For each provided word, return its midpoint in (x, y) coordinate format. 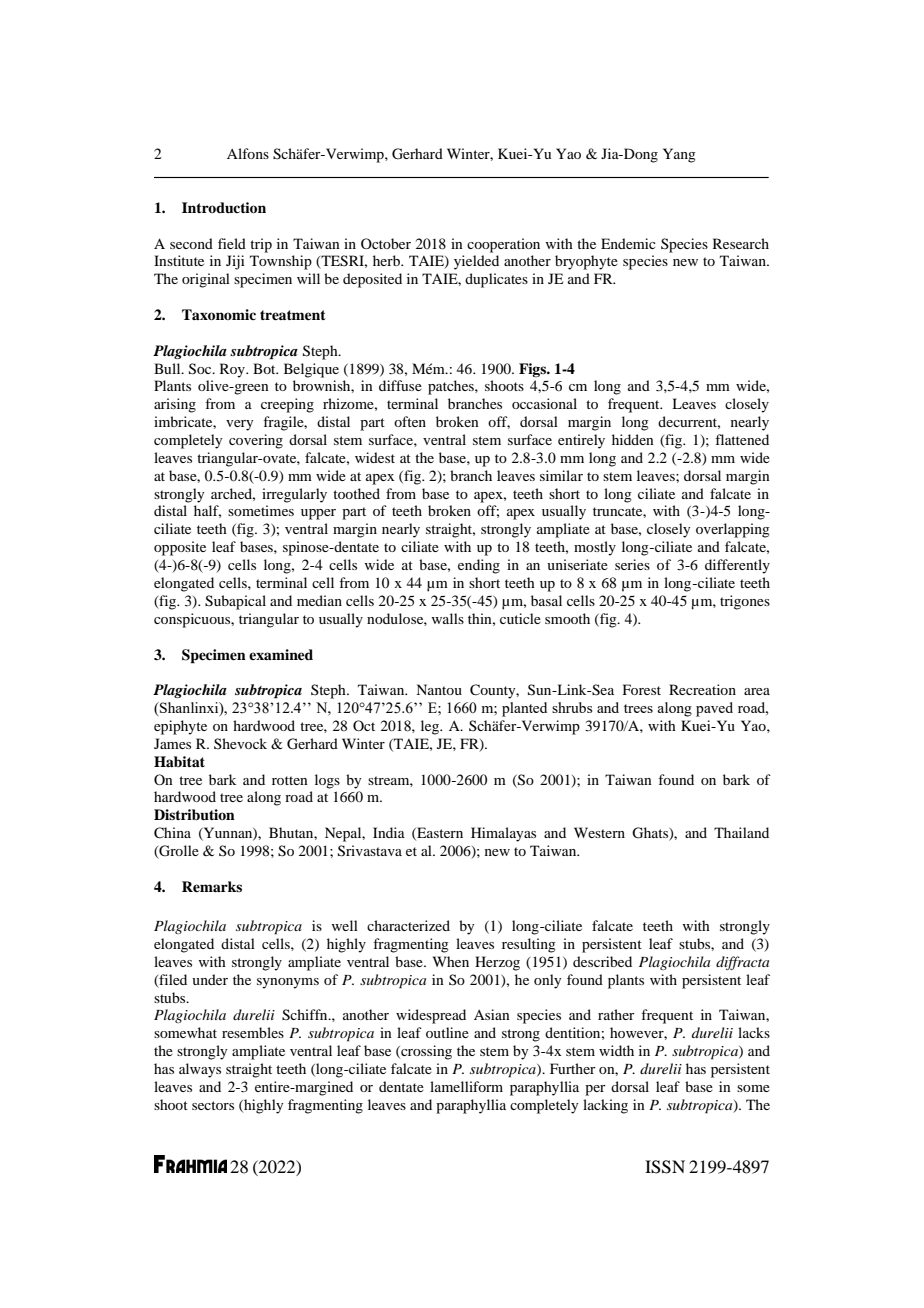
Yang (679, 155)
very (239, 425)
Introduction (224, 207)
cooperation (503, 245)
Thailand (741, 832)
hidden (633, 439)
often (410, 421)
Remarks (212, 886)
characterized (408, 925)
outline (447, 1032)
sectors (213, 1105)
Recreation (702, 689)
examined (281, 654)
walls (447, 618)
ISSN (665, 1167)
